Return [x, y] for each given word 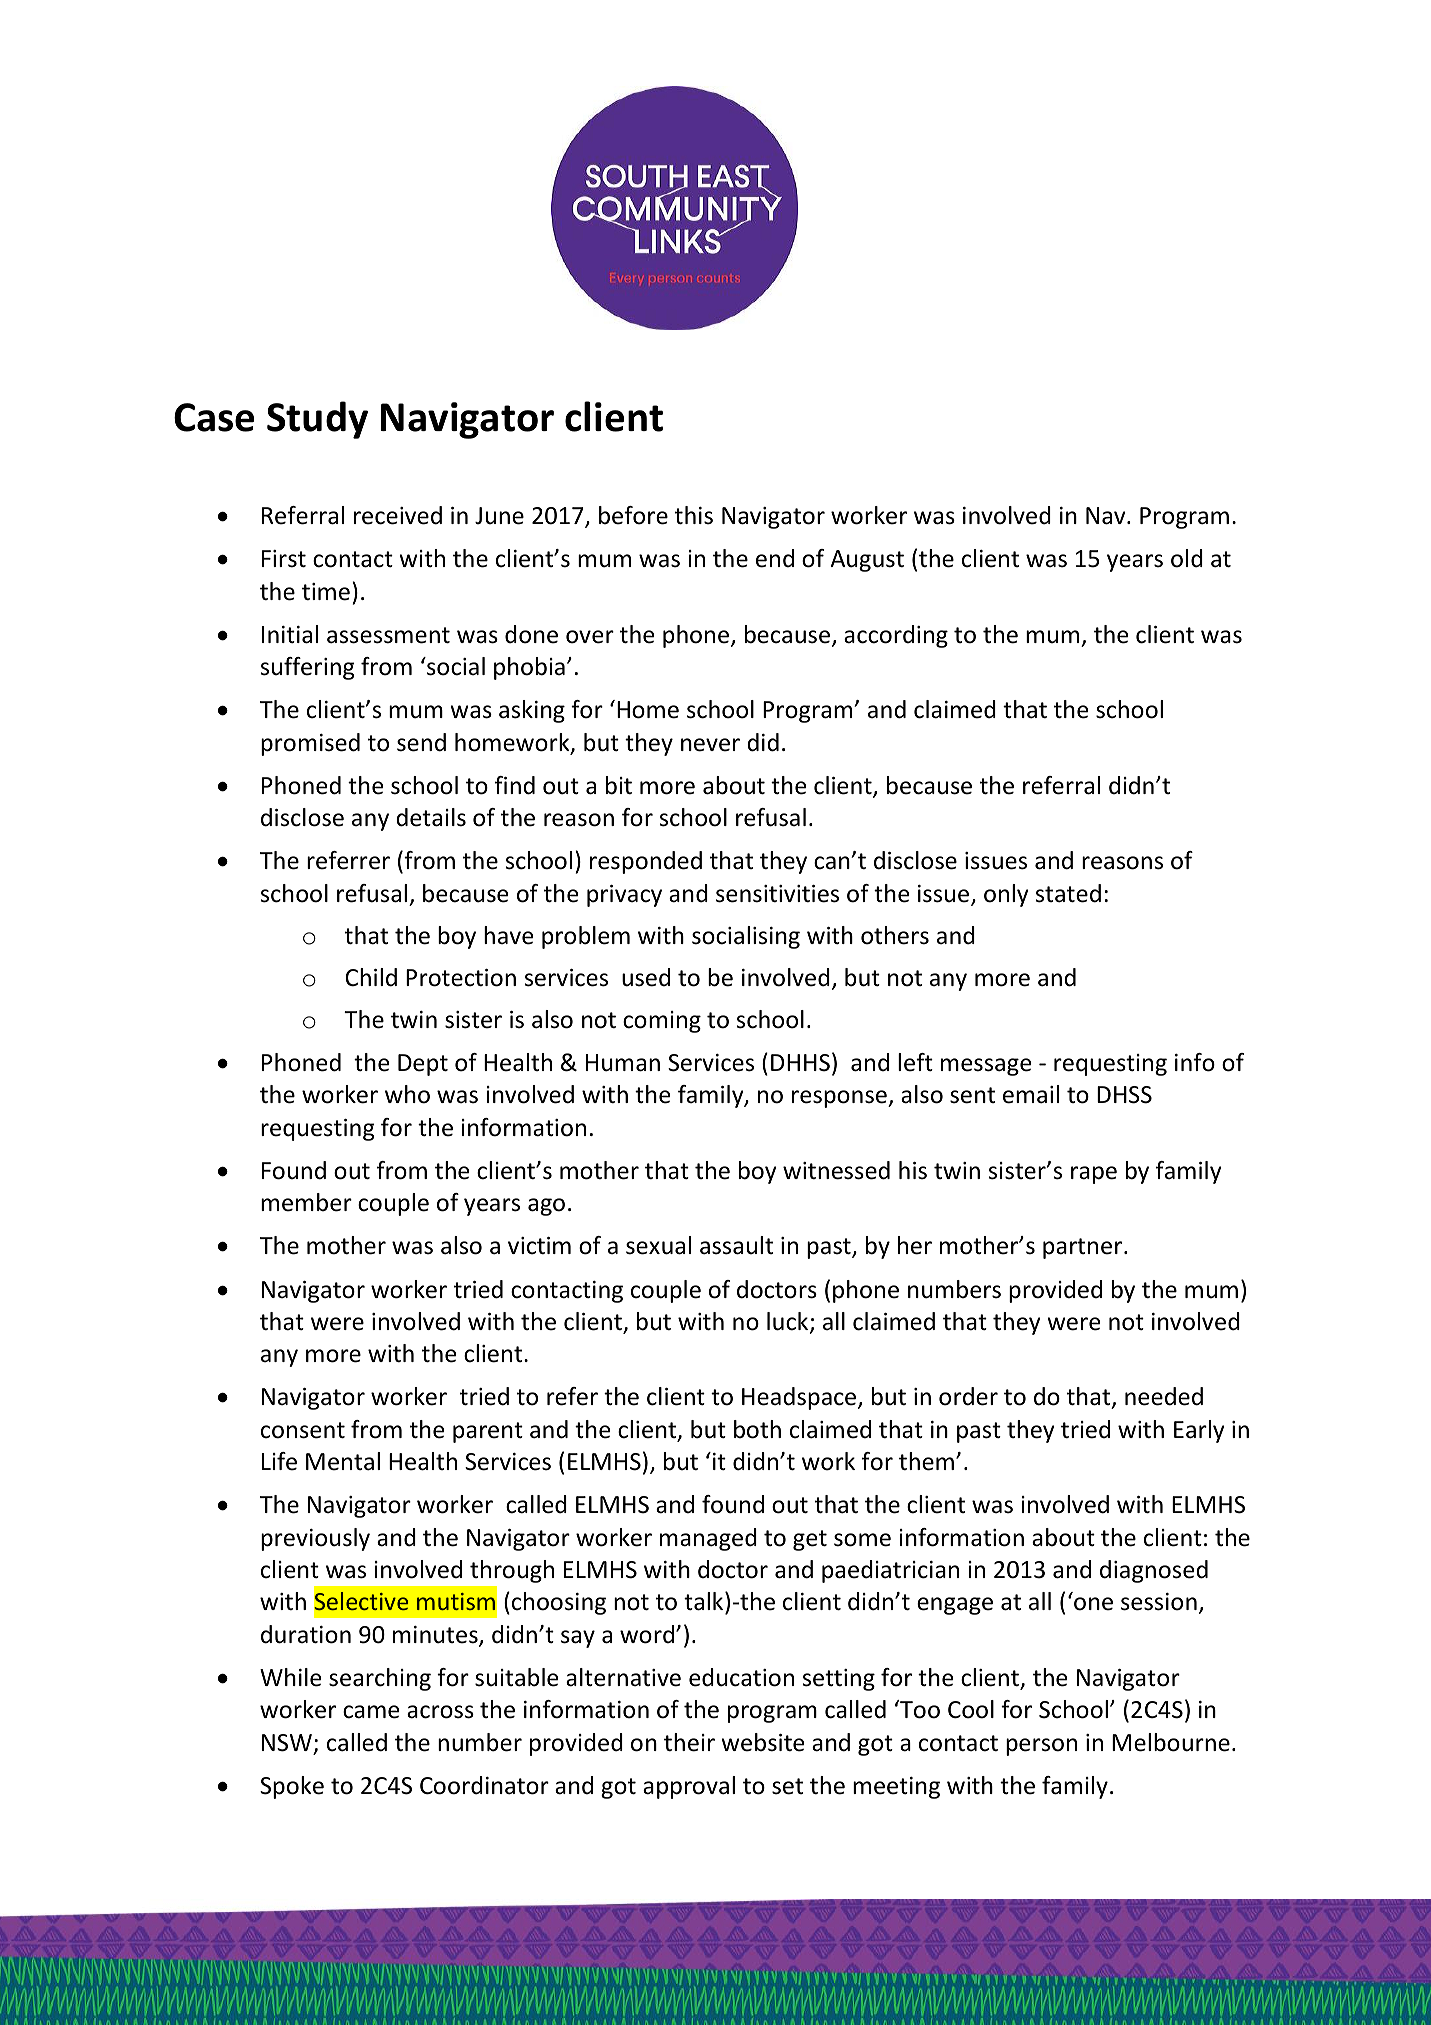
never [710, 745]
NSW [287, 1743]
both [757, 1429]
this [694, 515]
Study [317, 420]
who [407, 1094]
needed [1164, 1396]
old [1187, 558]
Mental [343, 1461]
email [1031, 1094]
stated [1068, 893]
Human [623, 1063]
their [689, 1742]
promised [310, 744]
